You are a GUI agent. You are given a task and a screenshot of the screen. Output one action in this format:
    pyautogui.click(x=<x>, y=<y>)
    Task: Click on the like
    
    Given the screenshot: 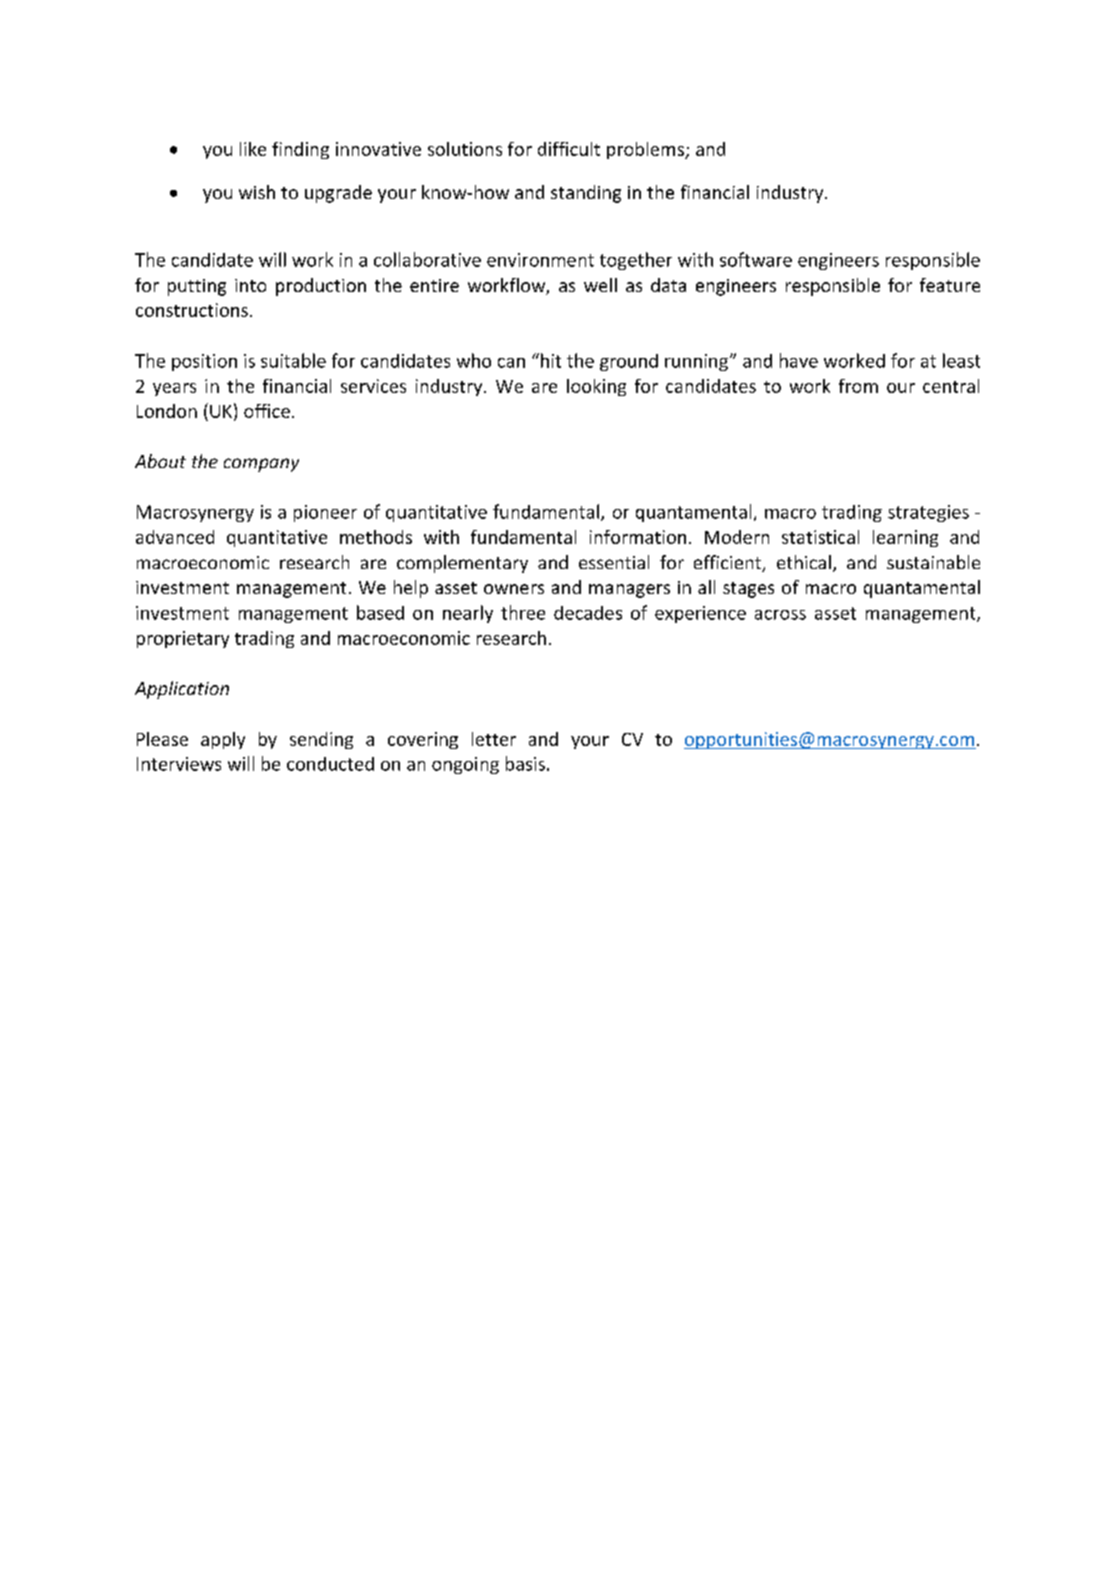 What is the action you would take?
    pyautogui.click(x=253, y=149)
